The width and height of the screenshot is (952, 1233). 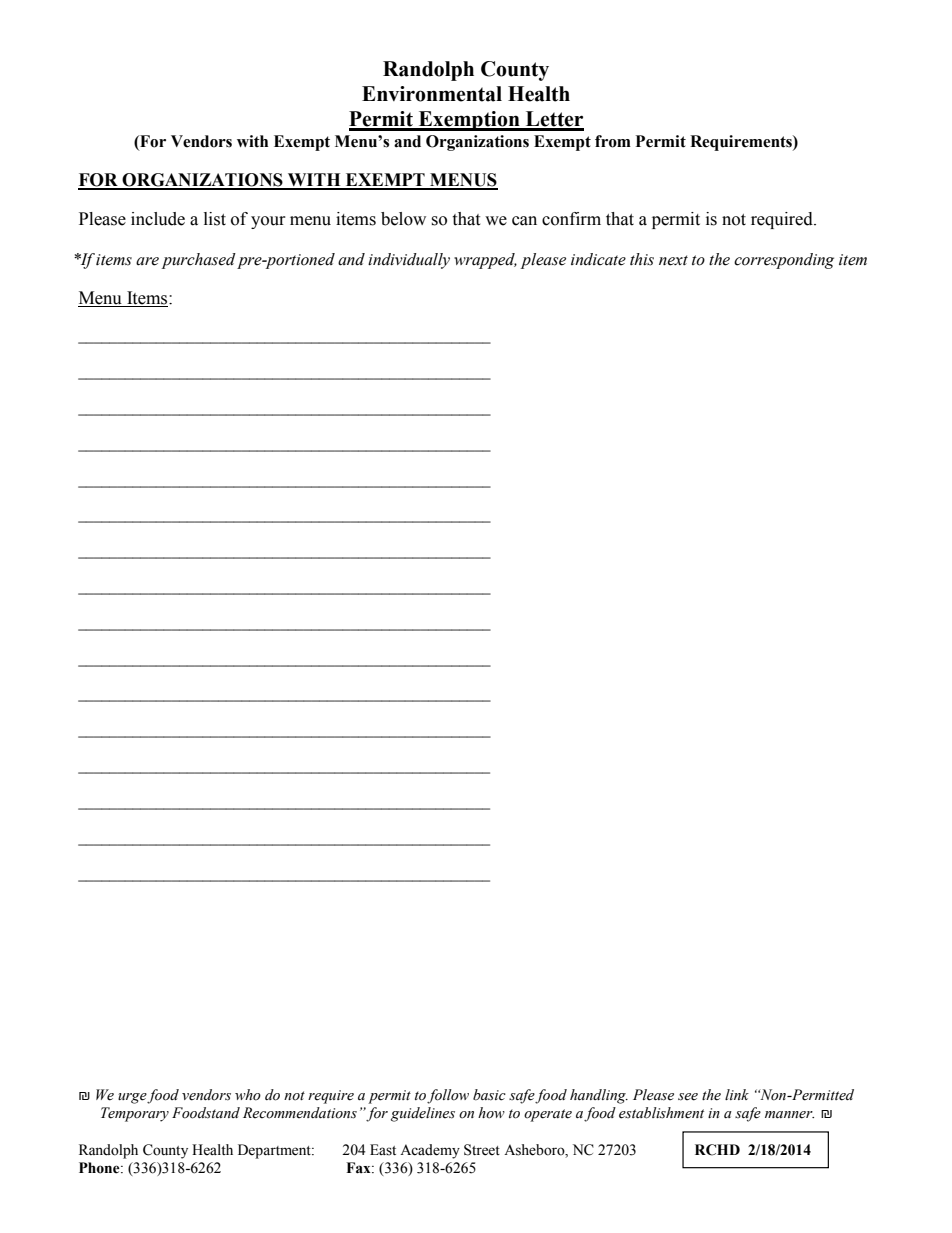 I want to click on purchased, so click(x=199, y=261).
